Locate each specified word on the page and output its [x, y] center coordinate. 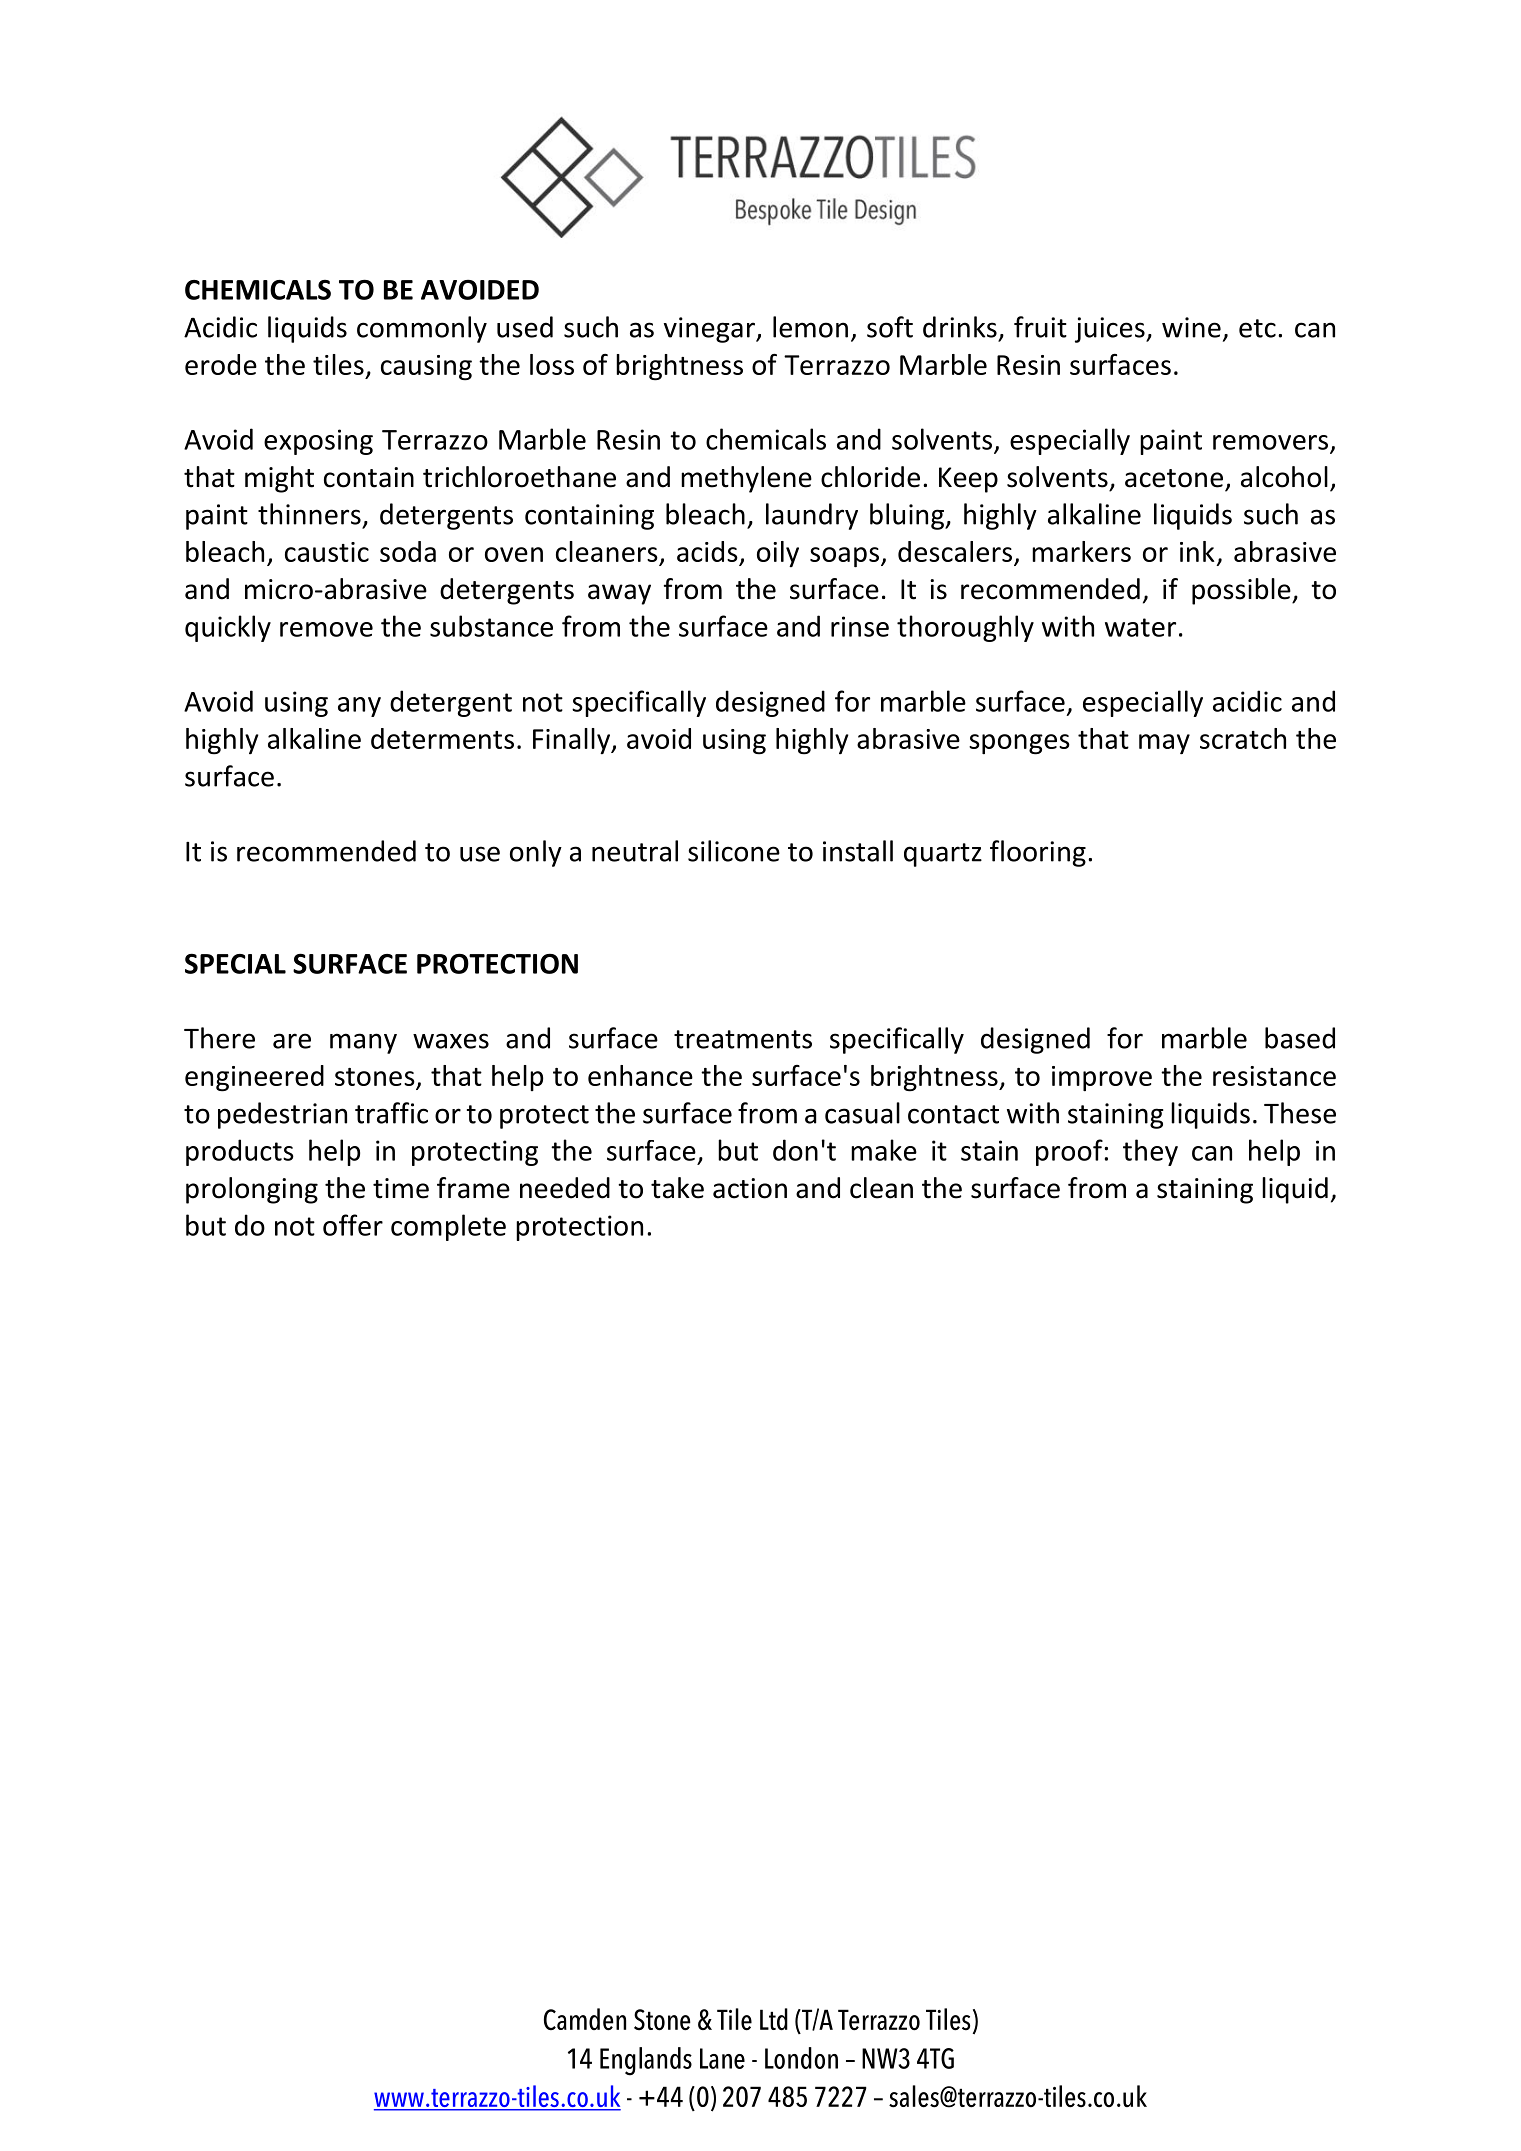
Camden [585, 2019]
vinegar [710, 330]
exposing [318, 442]
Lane [722, 2058]
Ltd [774, 2019]
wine [1191, 327]
